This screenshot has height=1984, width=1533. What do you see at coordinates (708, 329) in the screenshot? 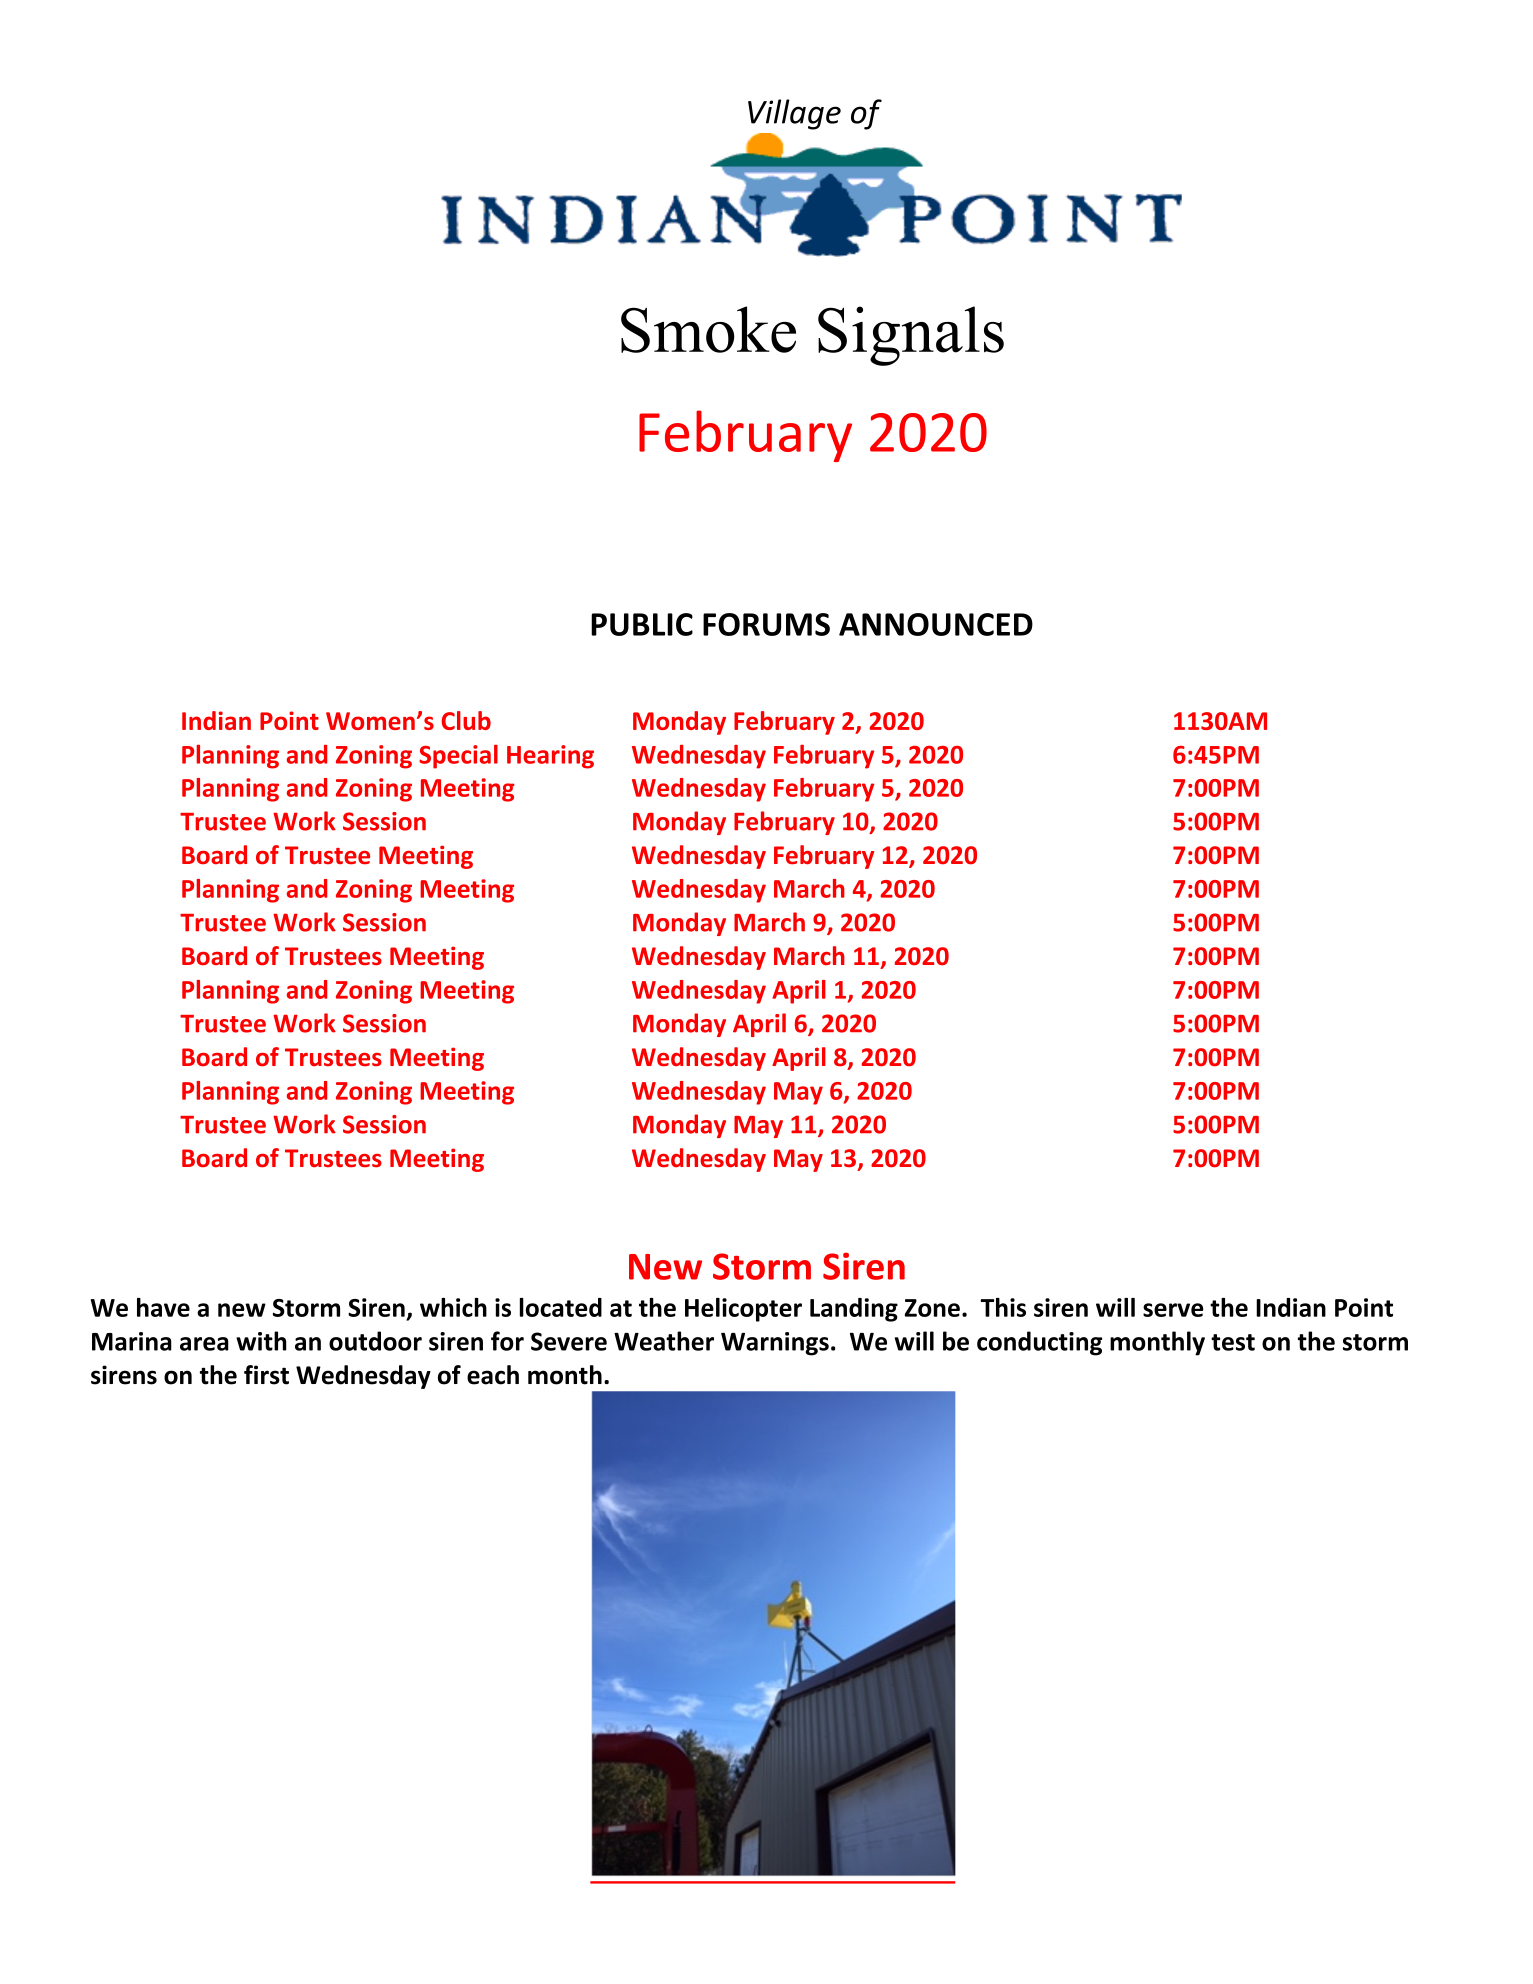
I see `Smoke` at bounding box center [708, 329].
